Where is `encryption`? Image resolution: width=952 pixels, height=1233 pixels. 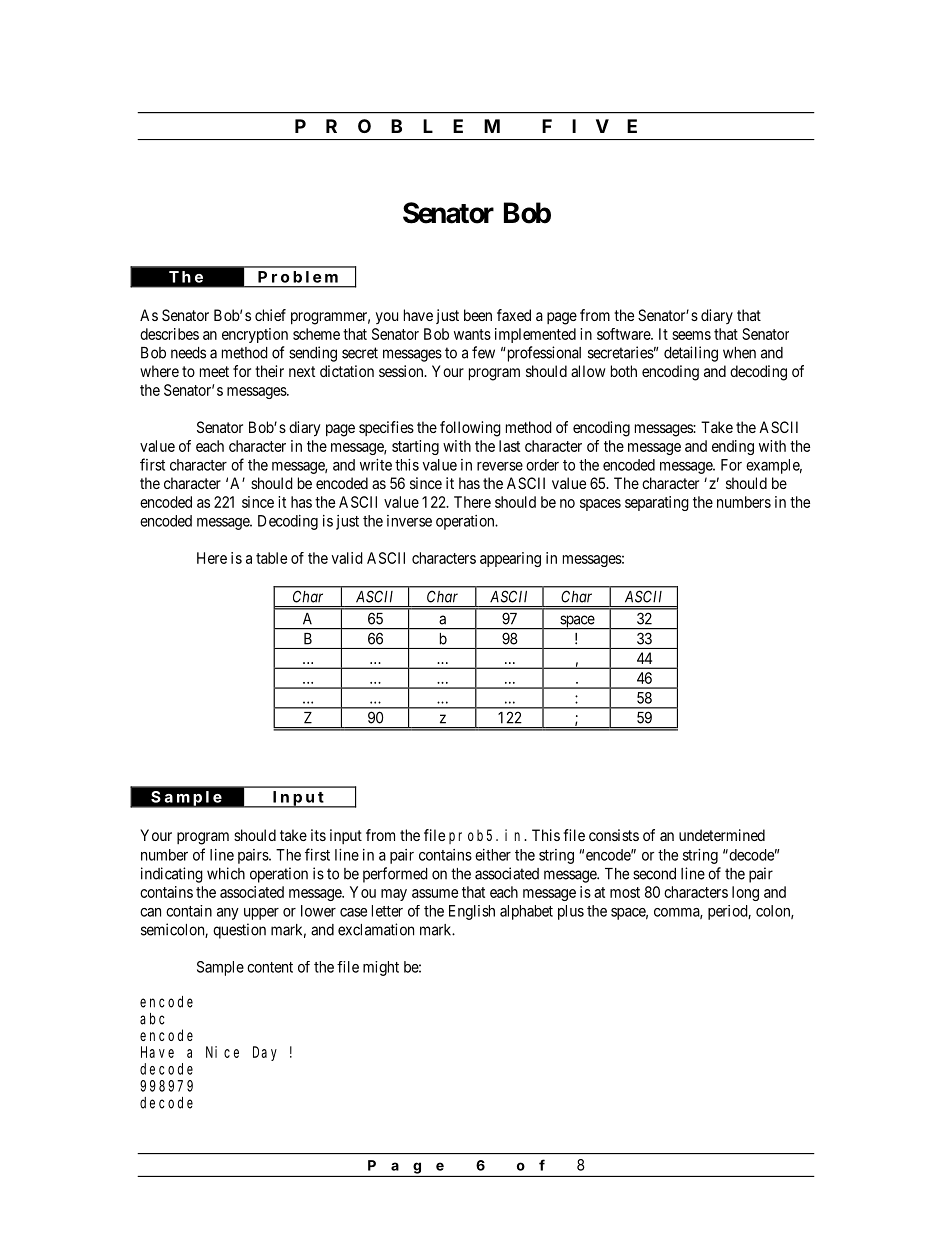
encryption is located at coordinates (255, 335).
